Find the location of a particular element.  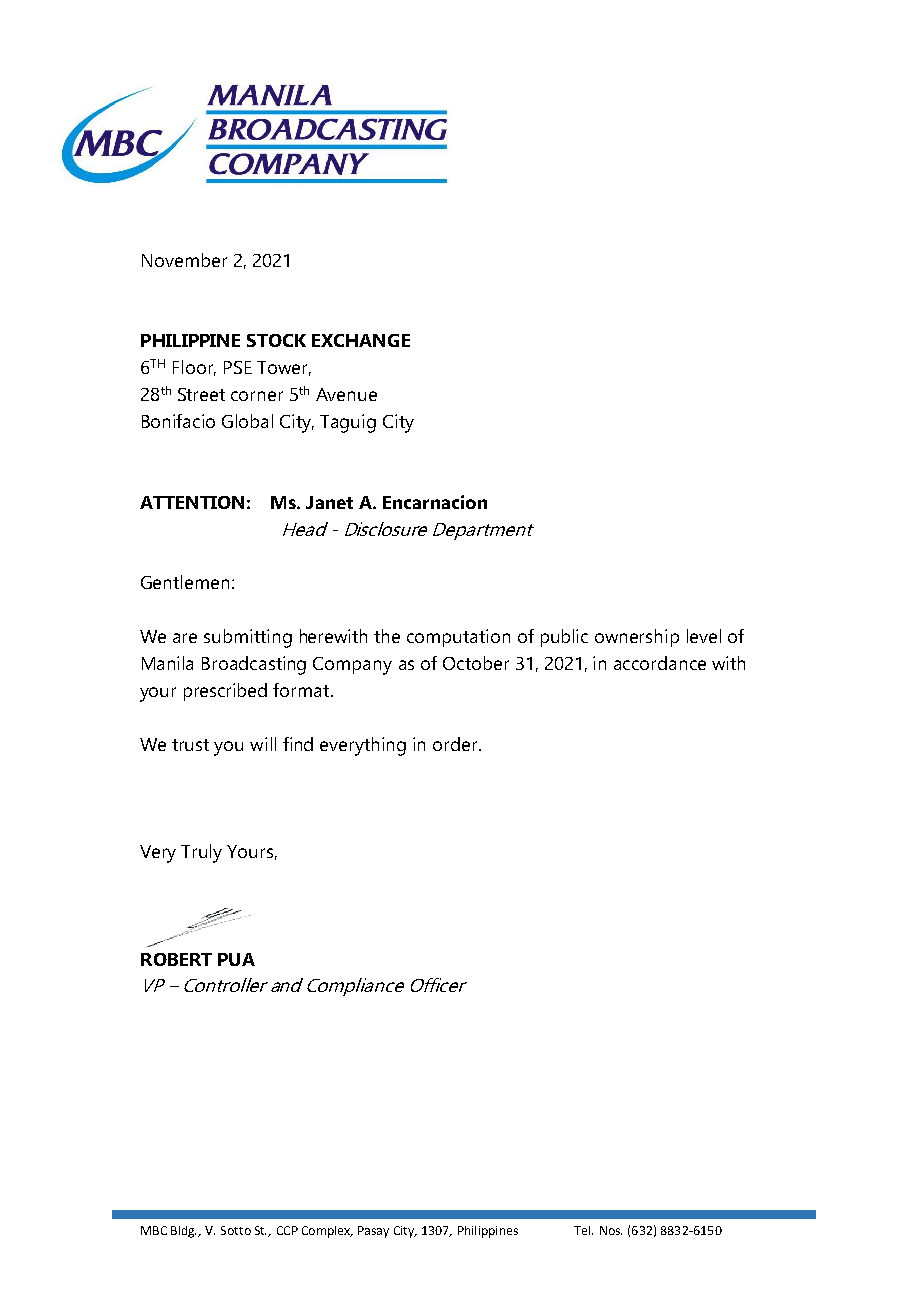

Truly is located at coordinates (201, 853).
